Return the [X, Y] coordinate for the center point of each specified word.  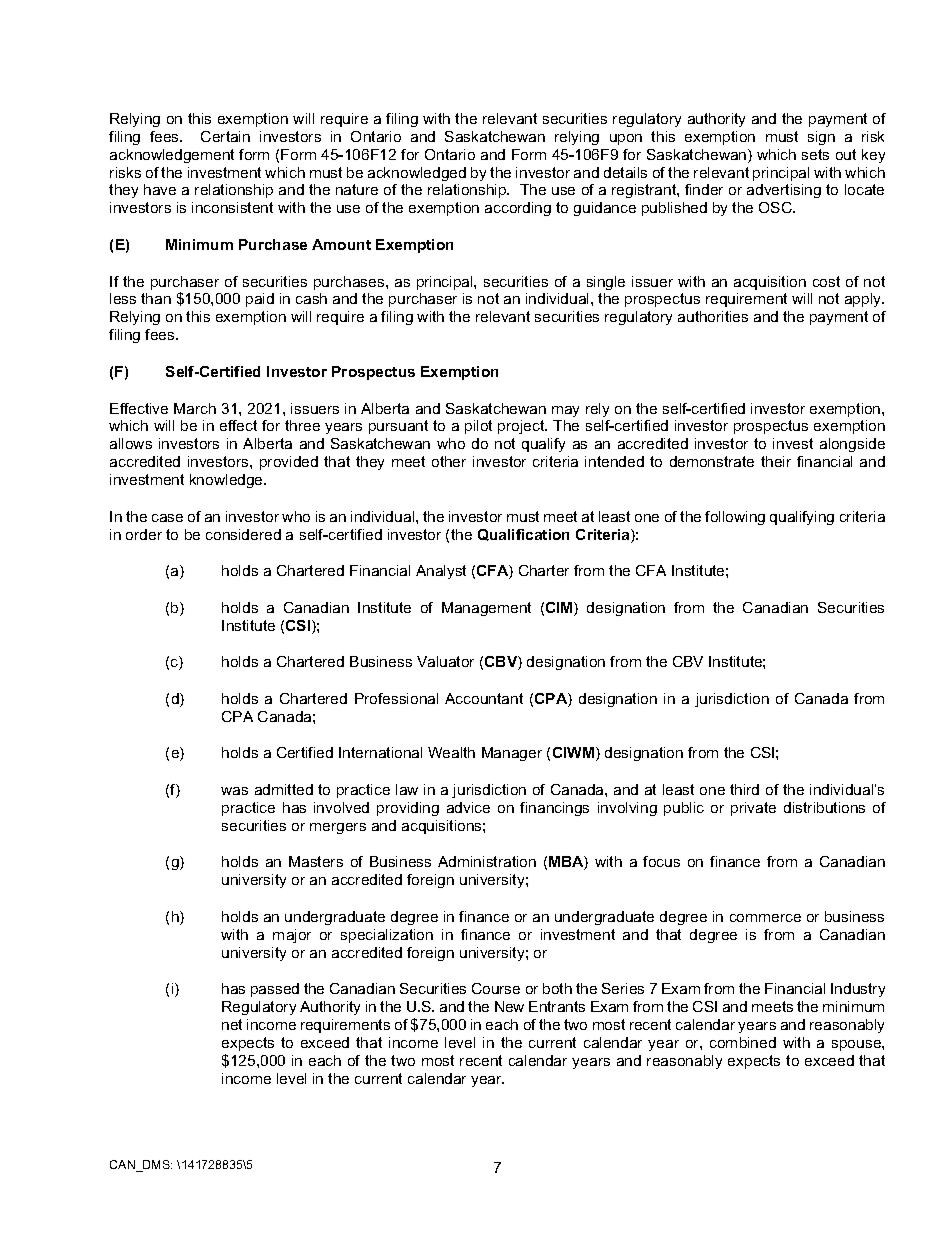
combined [743, 1042]
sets [815, 154]
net [232, 1024]
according [518, 209]
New [509, 1006]
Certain [225, 136]
